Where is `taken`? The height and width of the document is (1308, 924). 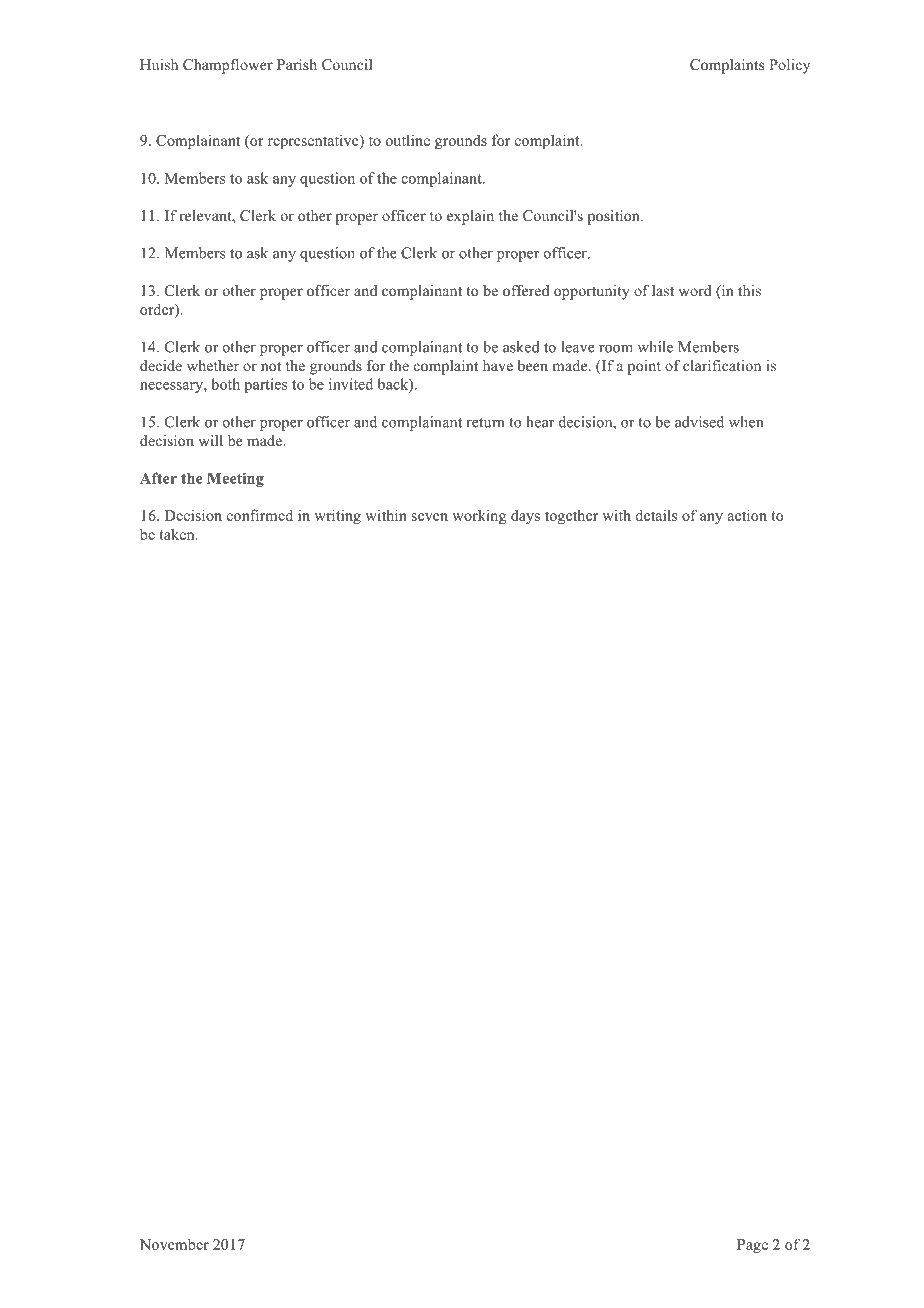
taken is located at coordinates (178, 534).
